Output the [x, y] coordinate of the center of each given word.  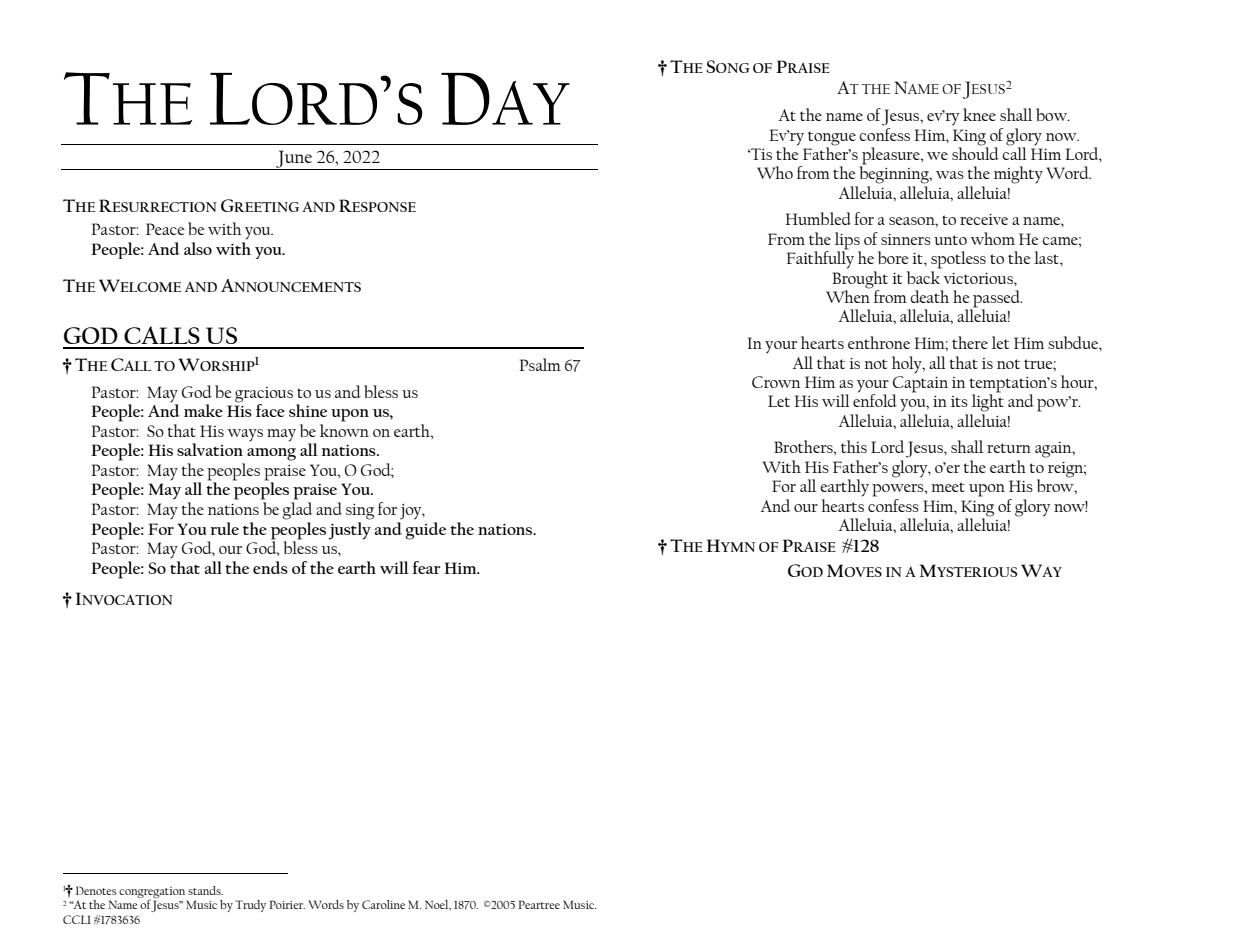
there [970, 342]
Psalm [540, 364]
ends [270, 567]
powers [899, 490]
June [294, 160]
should [975, 152]
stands [205, 890]
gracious [264, 396]
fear [426, 567]
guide [426, 529]
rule [224, 528]
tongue [832, 138]
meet [948, 487]
